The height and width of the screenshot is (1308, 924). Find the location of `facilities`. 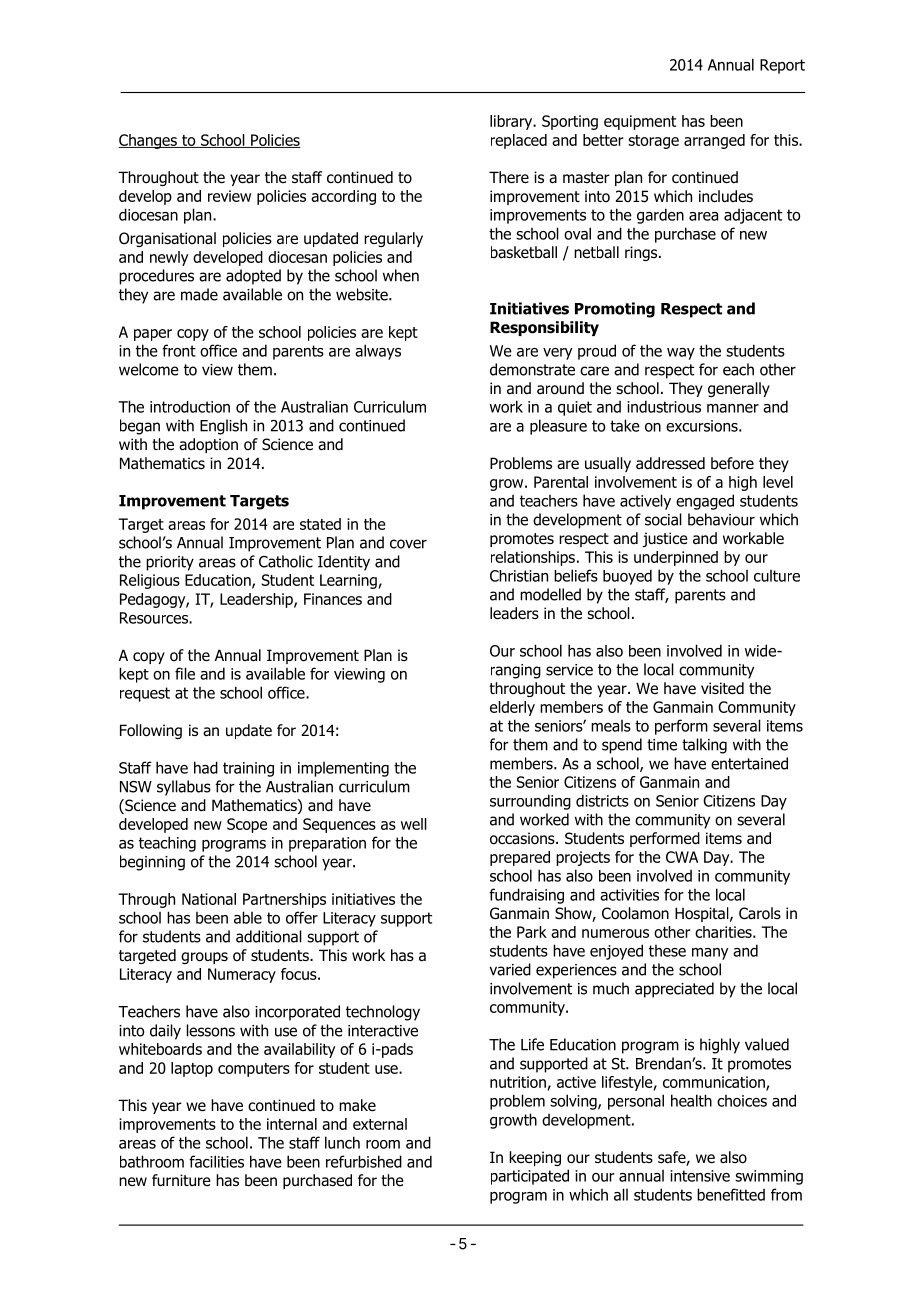

facilities is located at coordinates (216, 1161).
